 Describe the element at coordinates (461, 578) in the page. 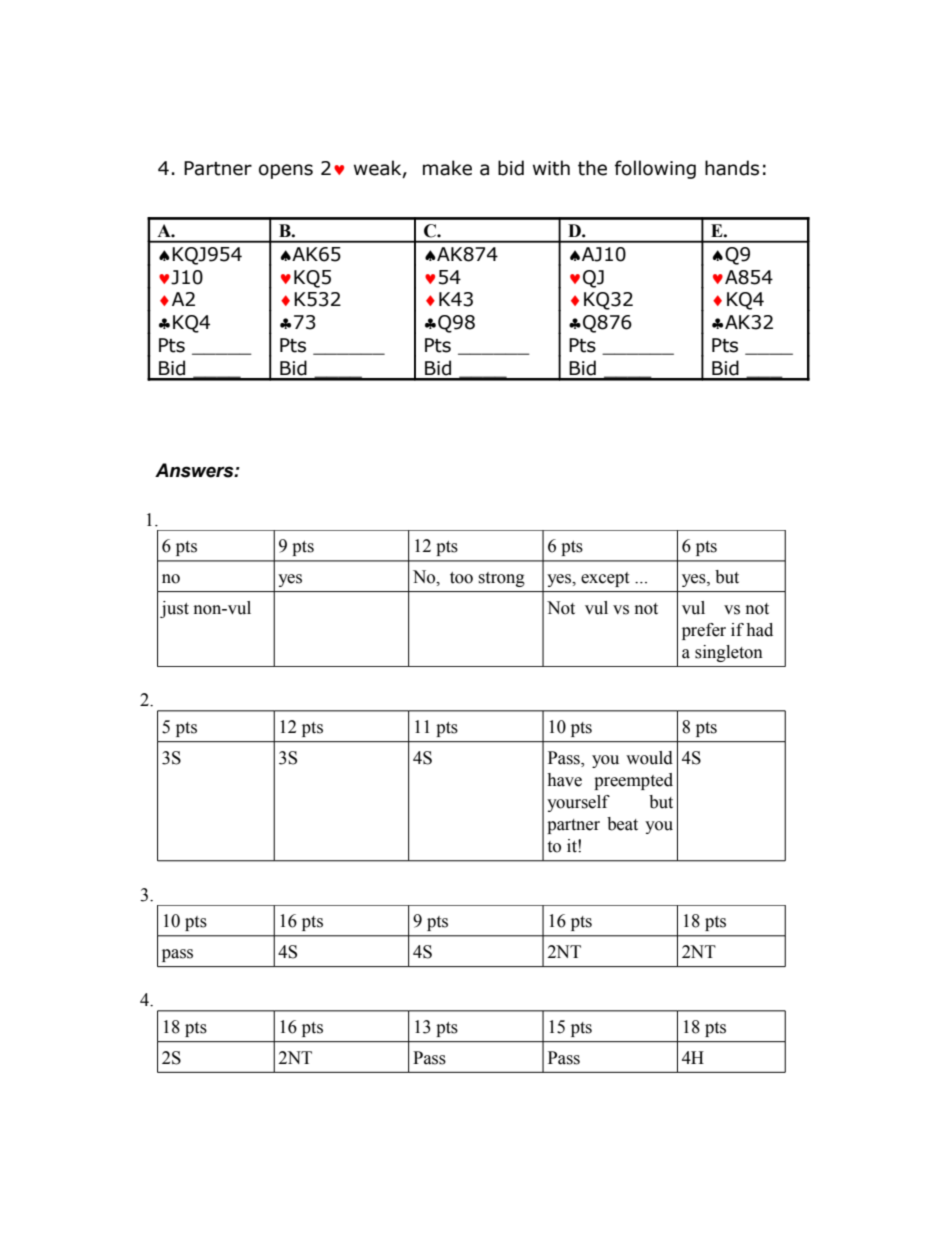

I see `too` at that location.
